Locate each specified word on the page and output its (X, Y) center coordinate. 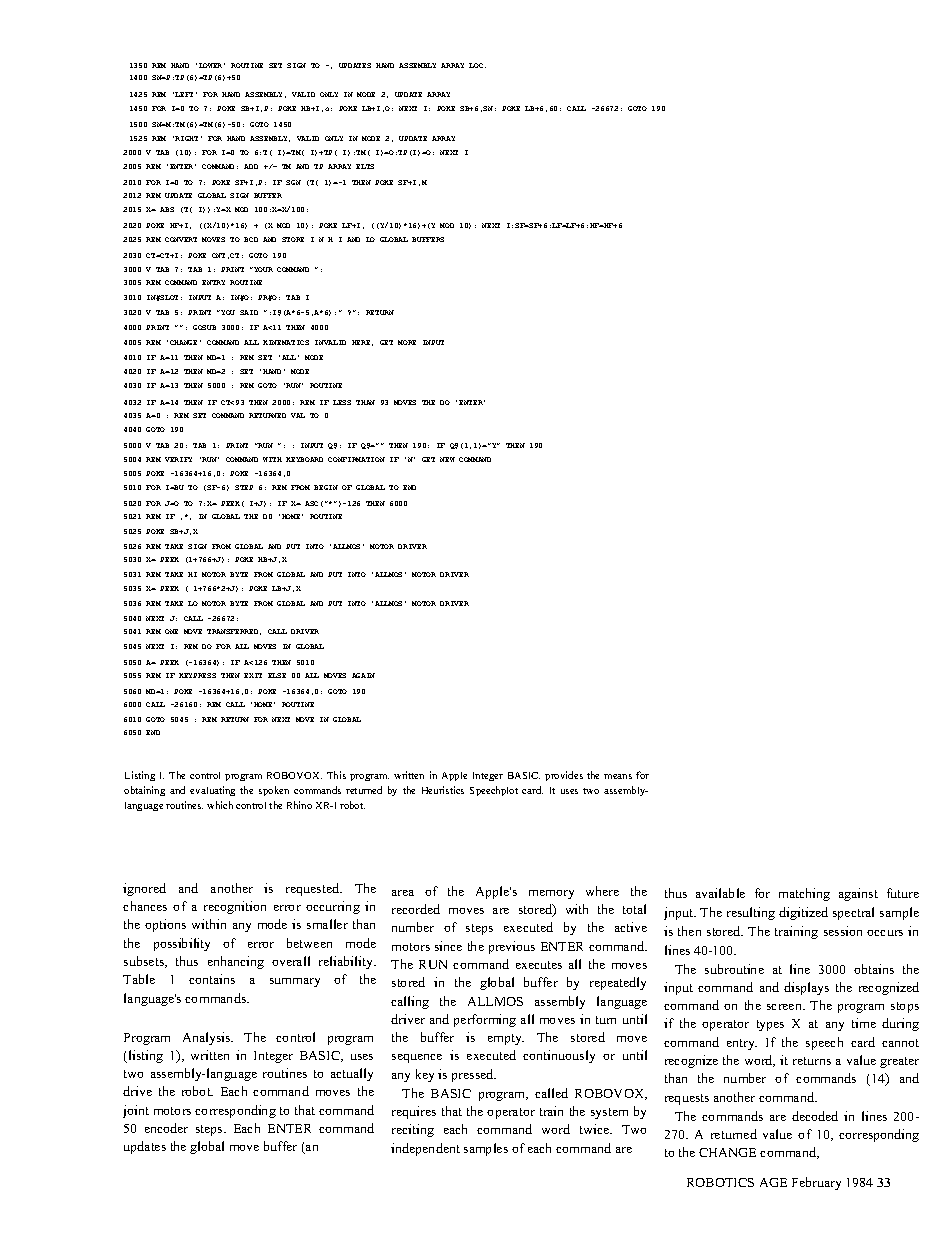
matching (804, 894)
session (843, 931)
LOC (477, 65)
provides (564, 776)
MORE (407, 342)
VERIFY (178, 459)
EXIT (253, 675)
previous (512, 947)
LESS (342, 402)
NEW (447, 459)
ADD (251, 166)
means (618, 776)
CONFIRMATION (356, 459)
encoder (166, 1128)
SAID (249, 312)
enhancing (236, 962)
